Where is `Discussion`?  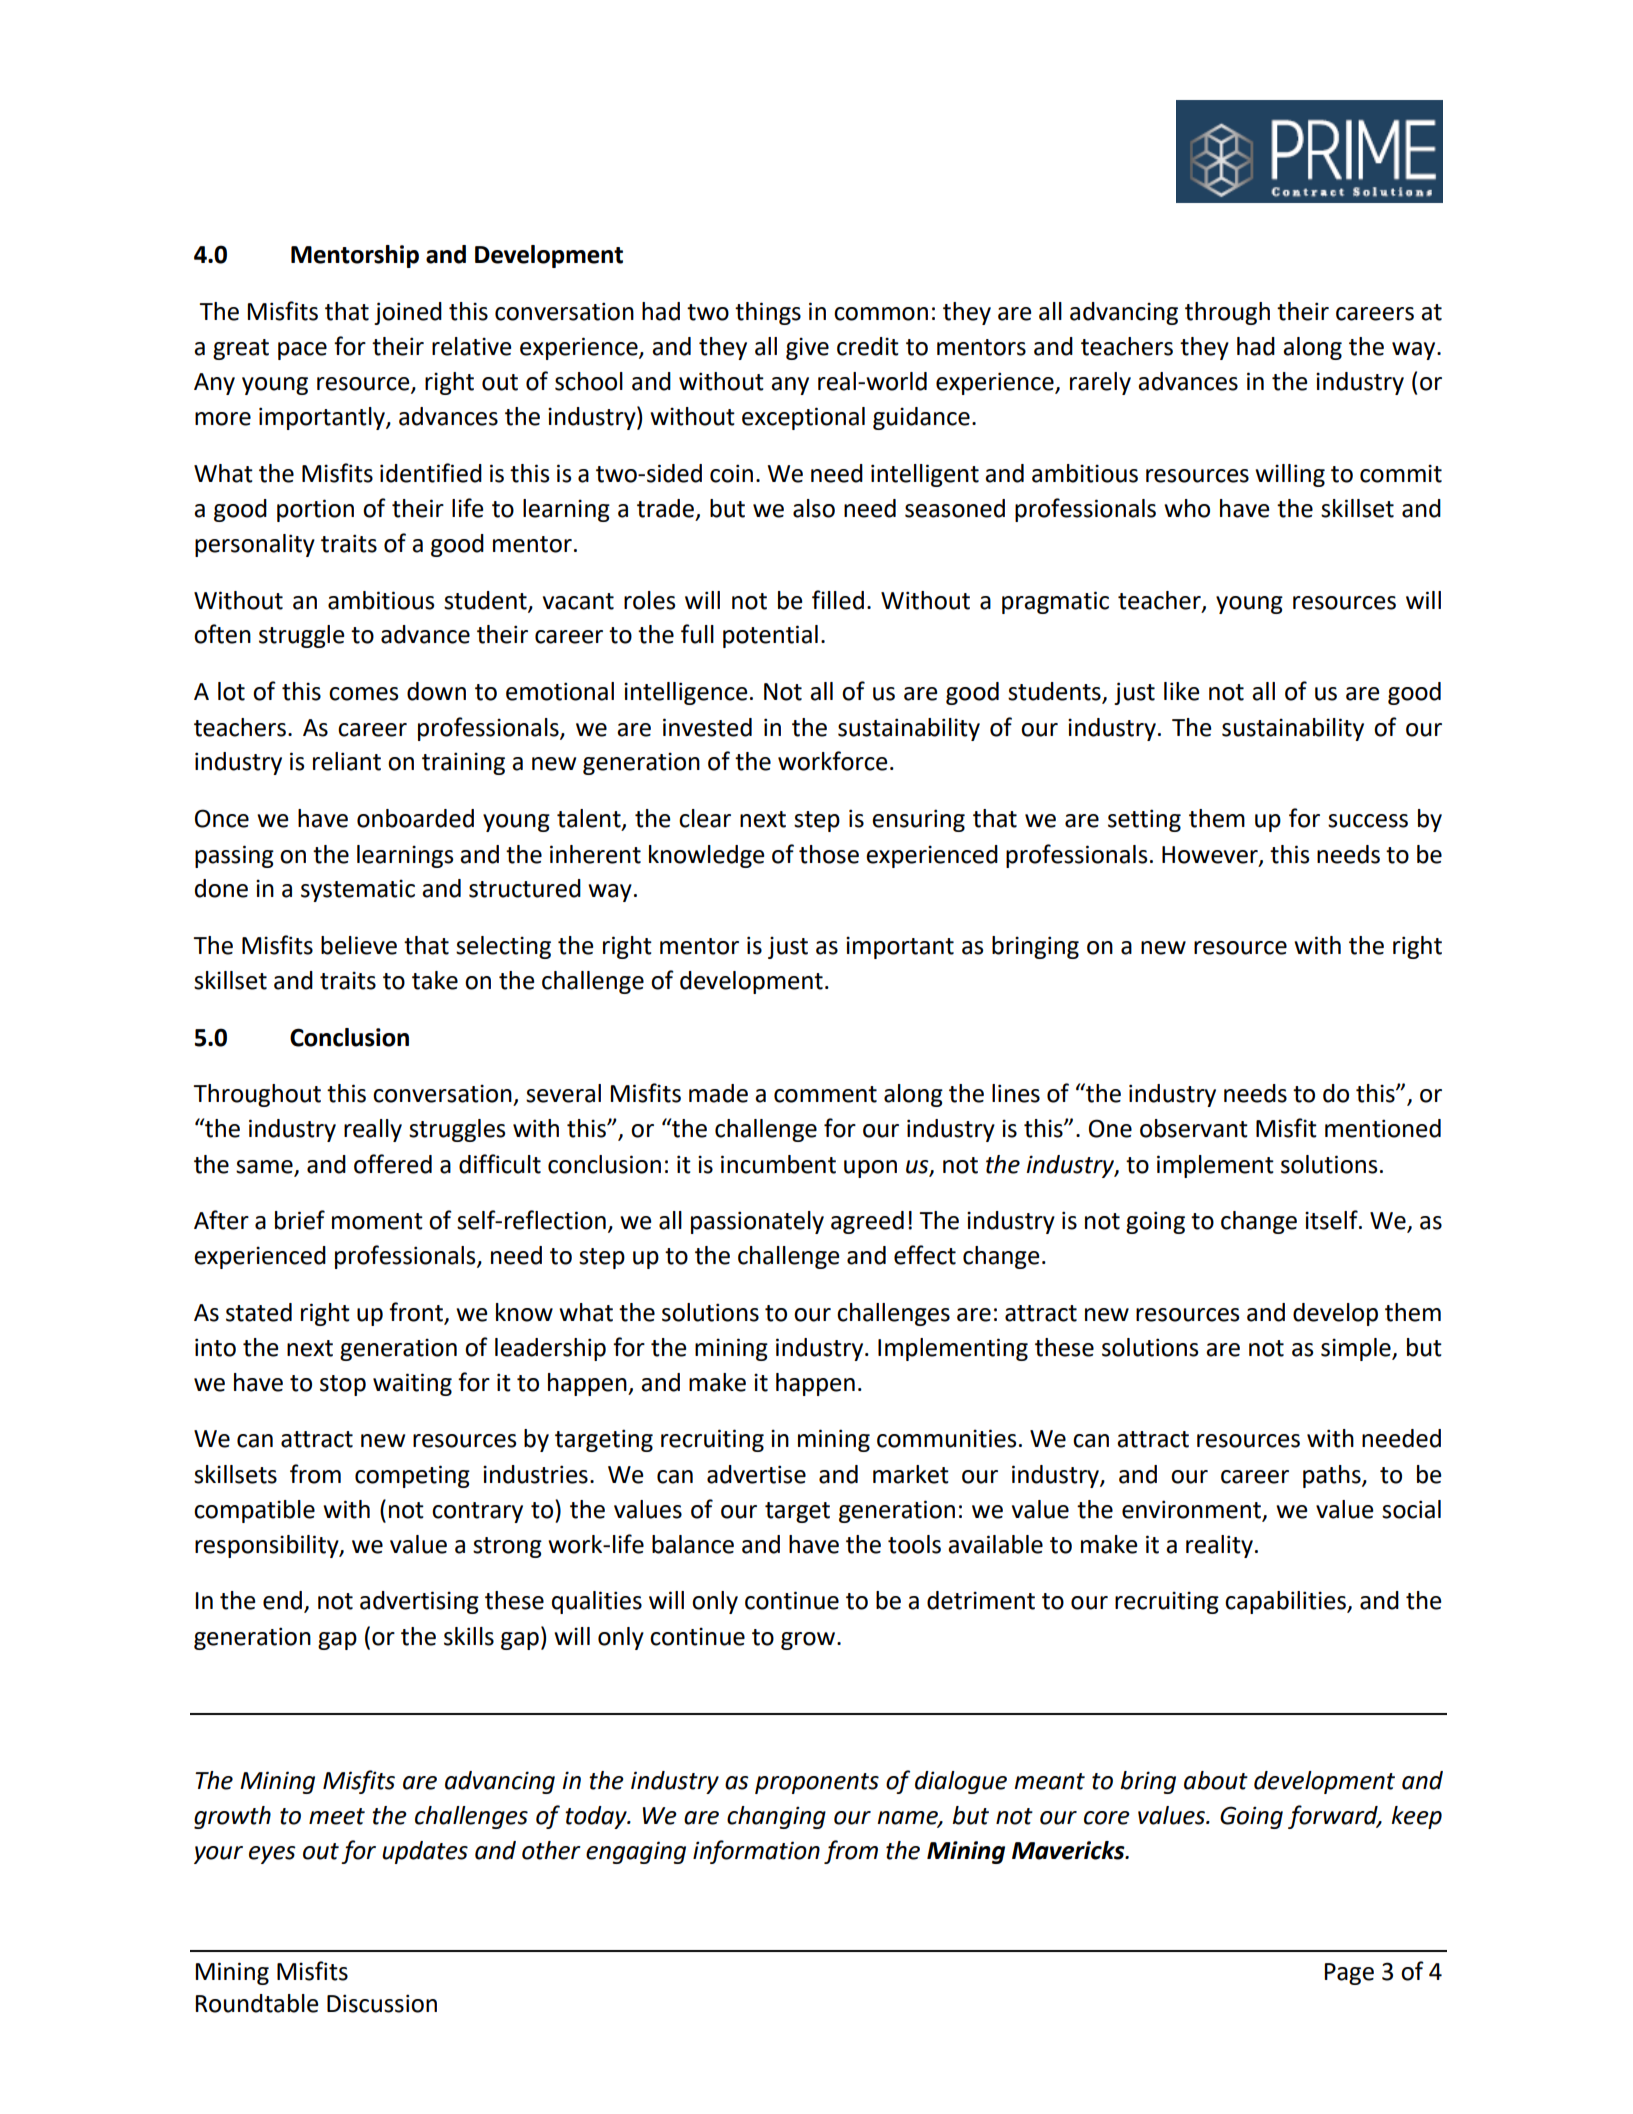
Discussion is located at coordinates (382, 2003).
